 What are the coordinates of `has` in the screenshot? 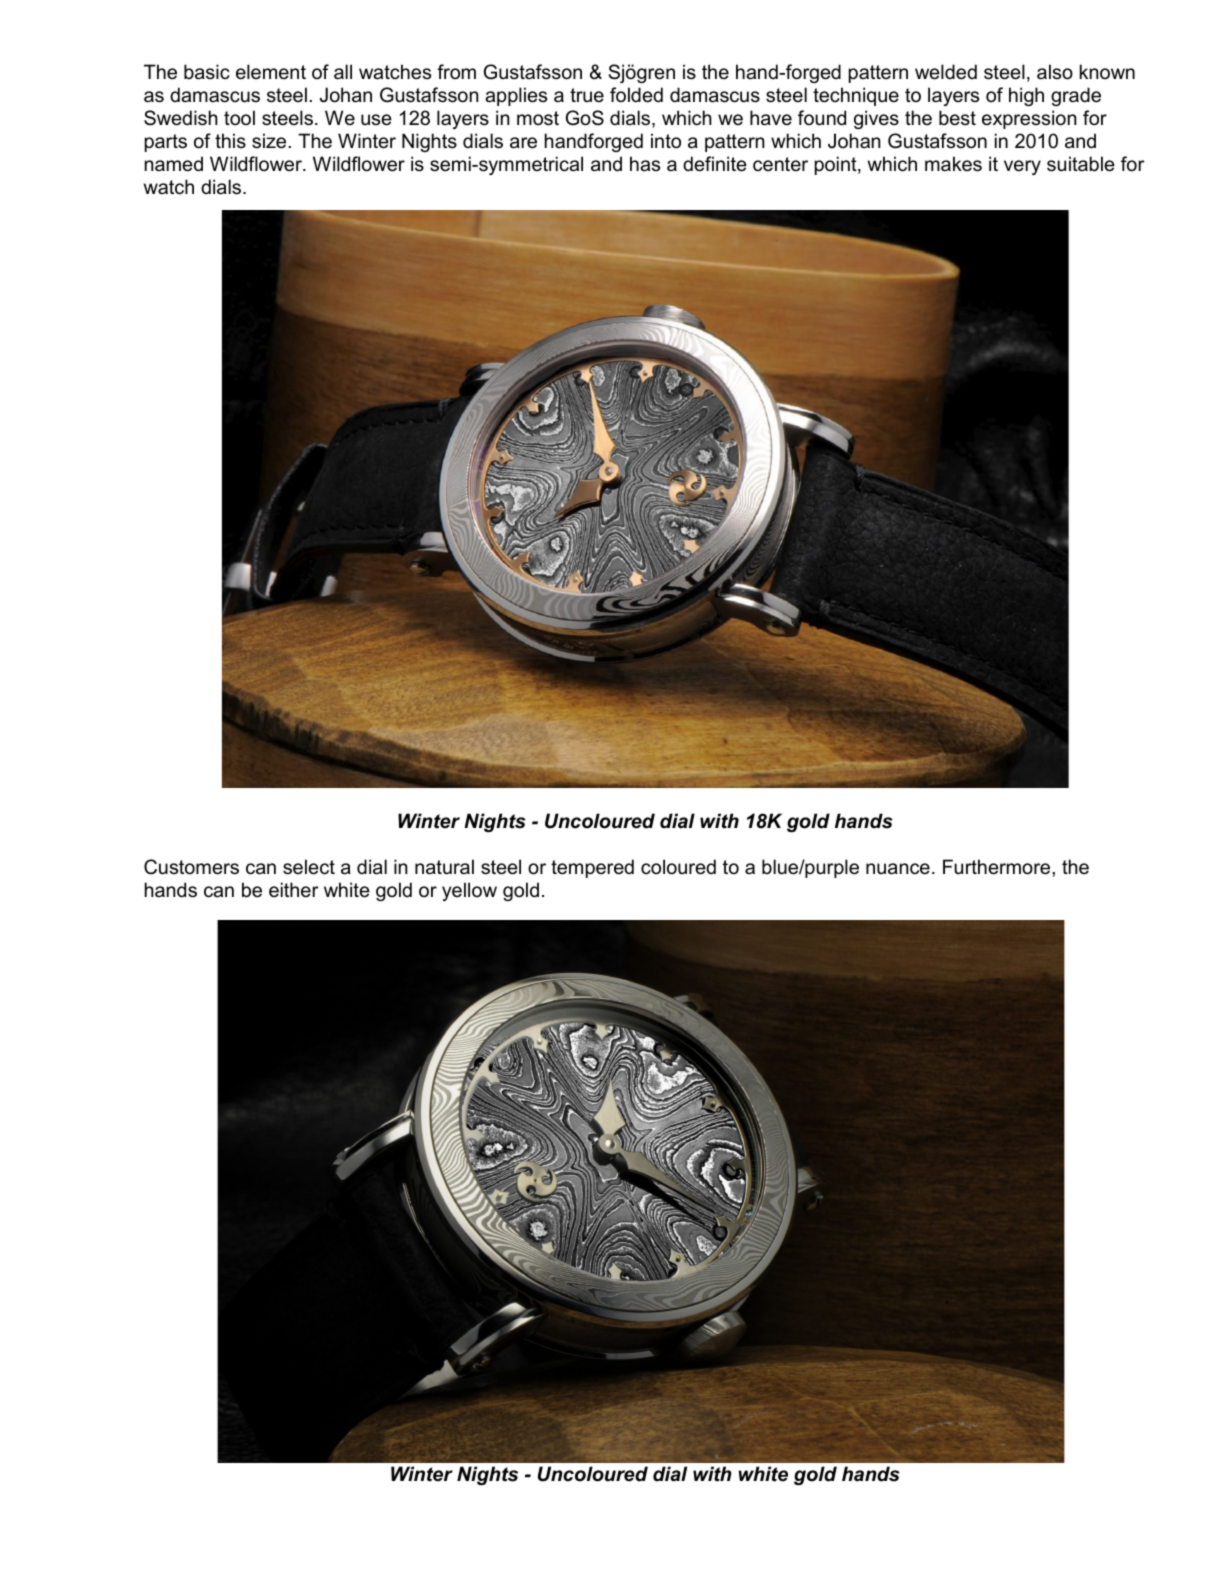 It's located at (645, 164).
